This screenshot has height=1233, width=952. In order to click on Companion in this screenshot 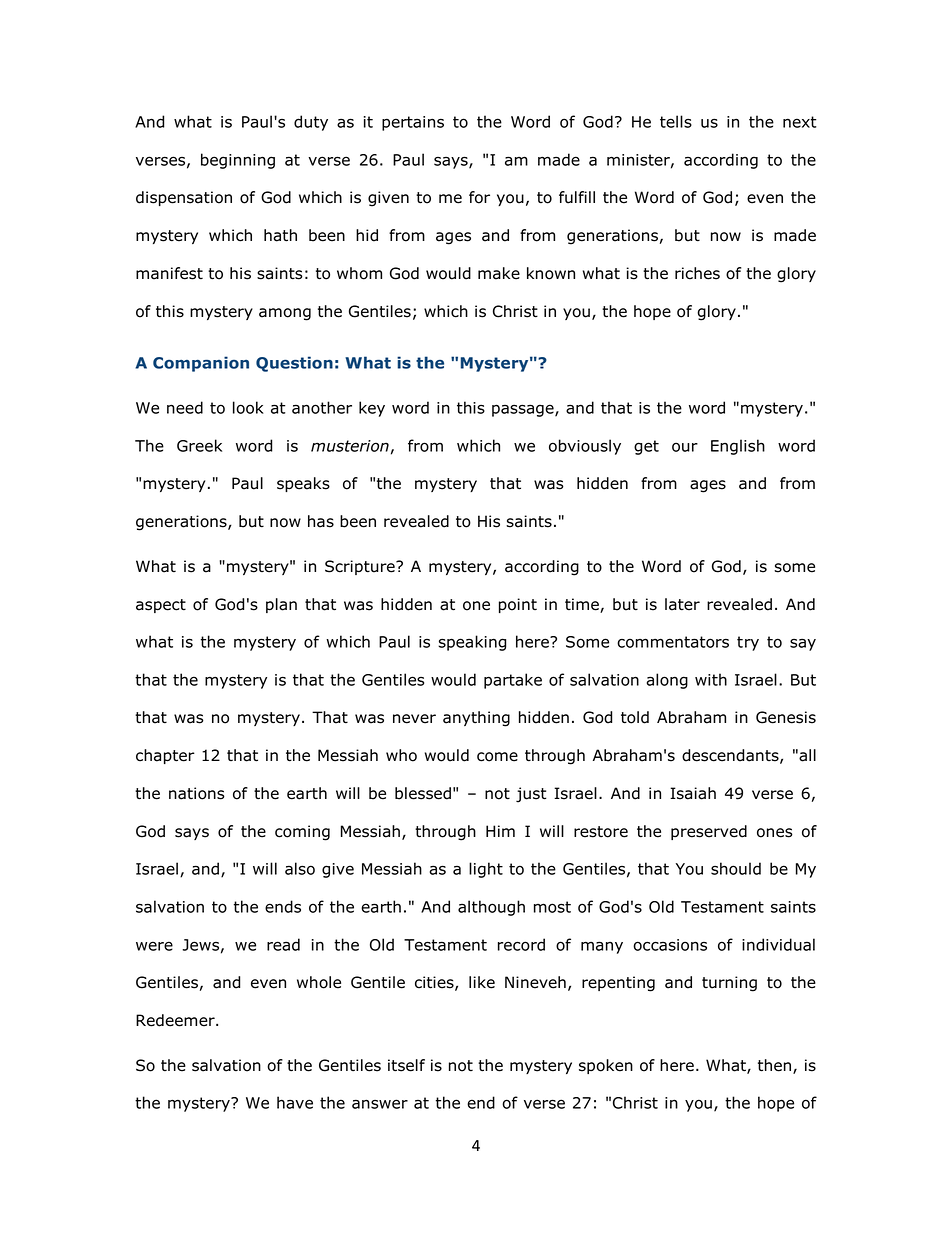, I will do `click(201, 364)`.
